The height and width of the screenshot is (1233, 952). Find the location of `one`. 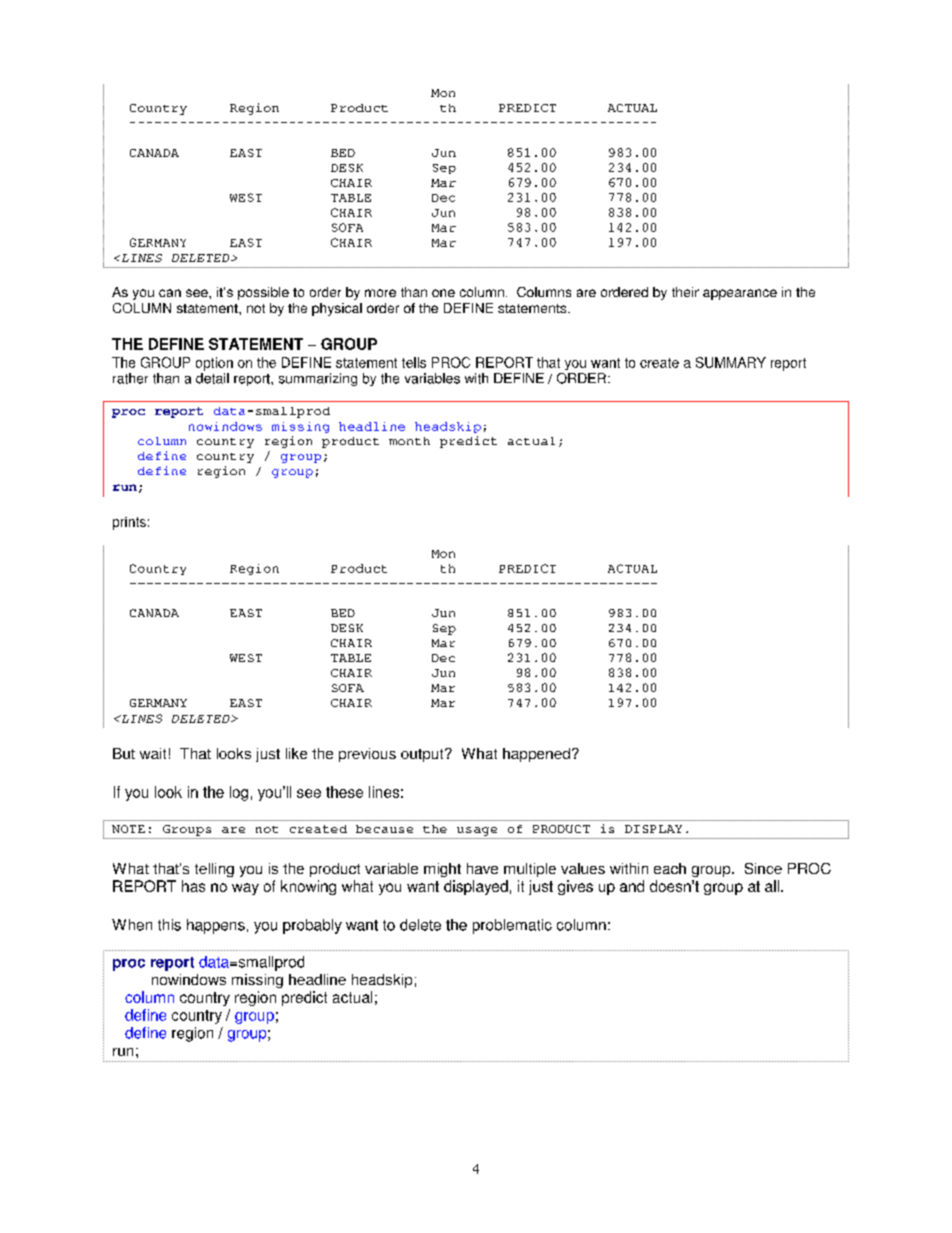

one is located at coordinates (443, 293).
